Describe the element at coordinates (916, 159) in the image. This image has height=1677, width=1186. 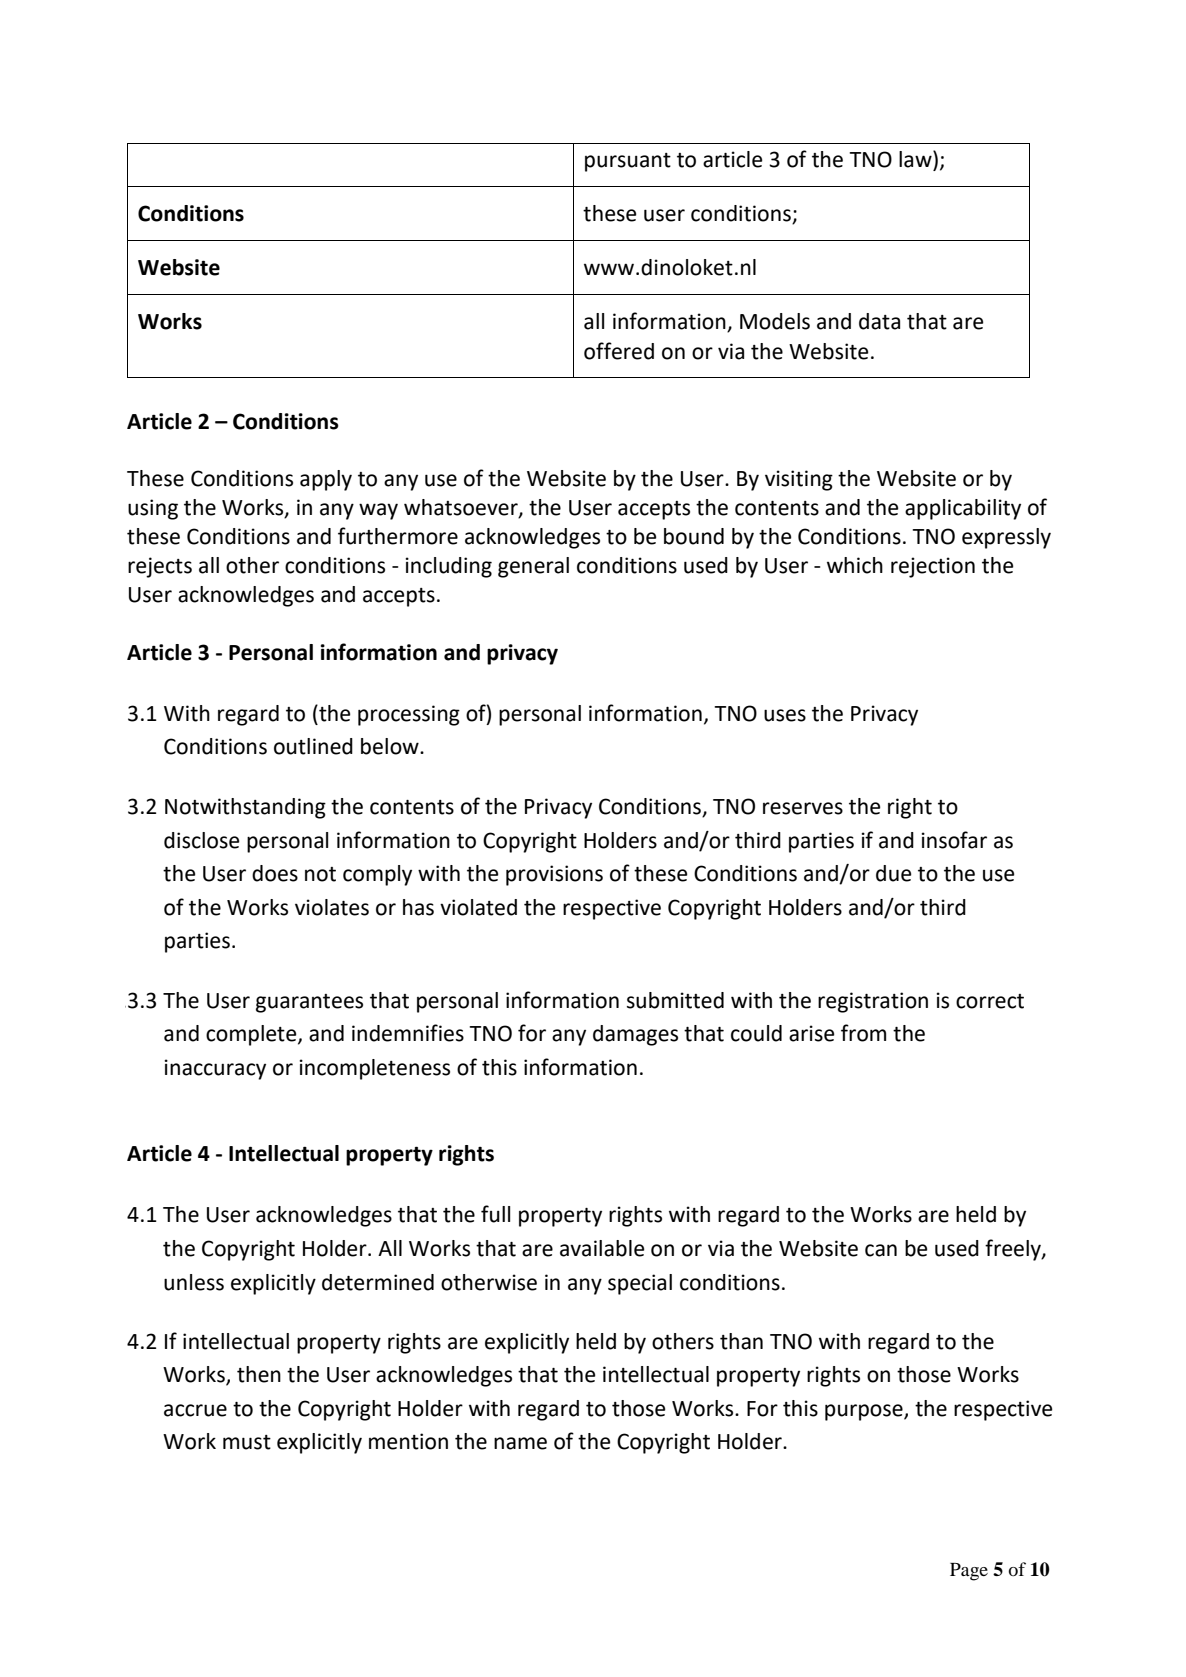
I see `law` at that location.
